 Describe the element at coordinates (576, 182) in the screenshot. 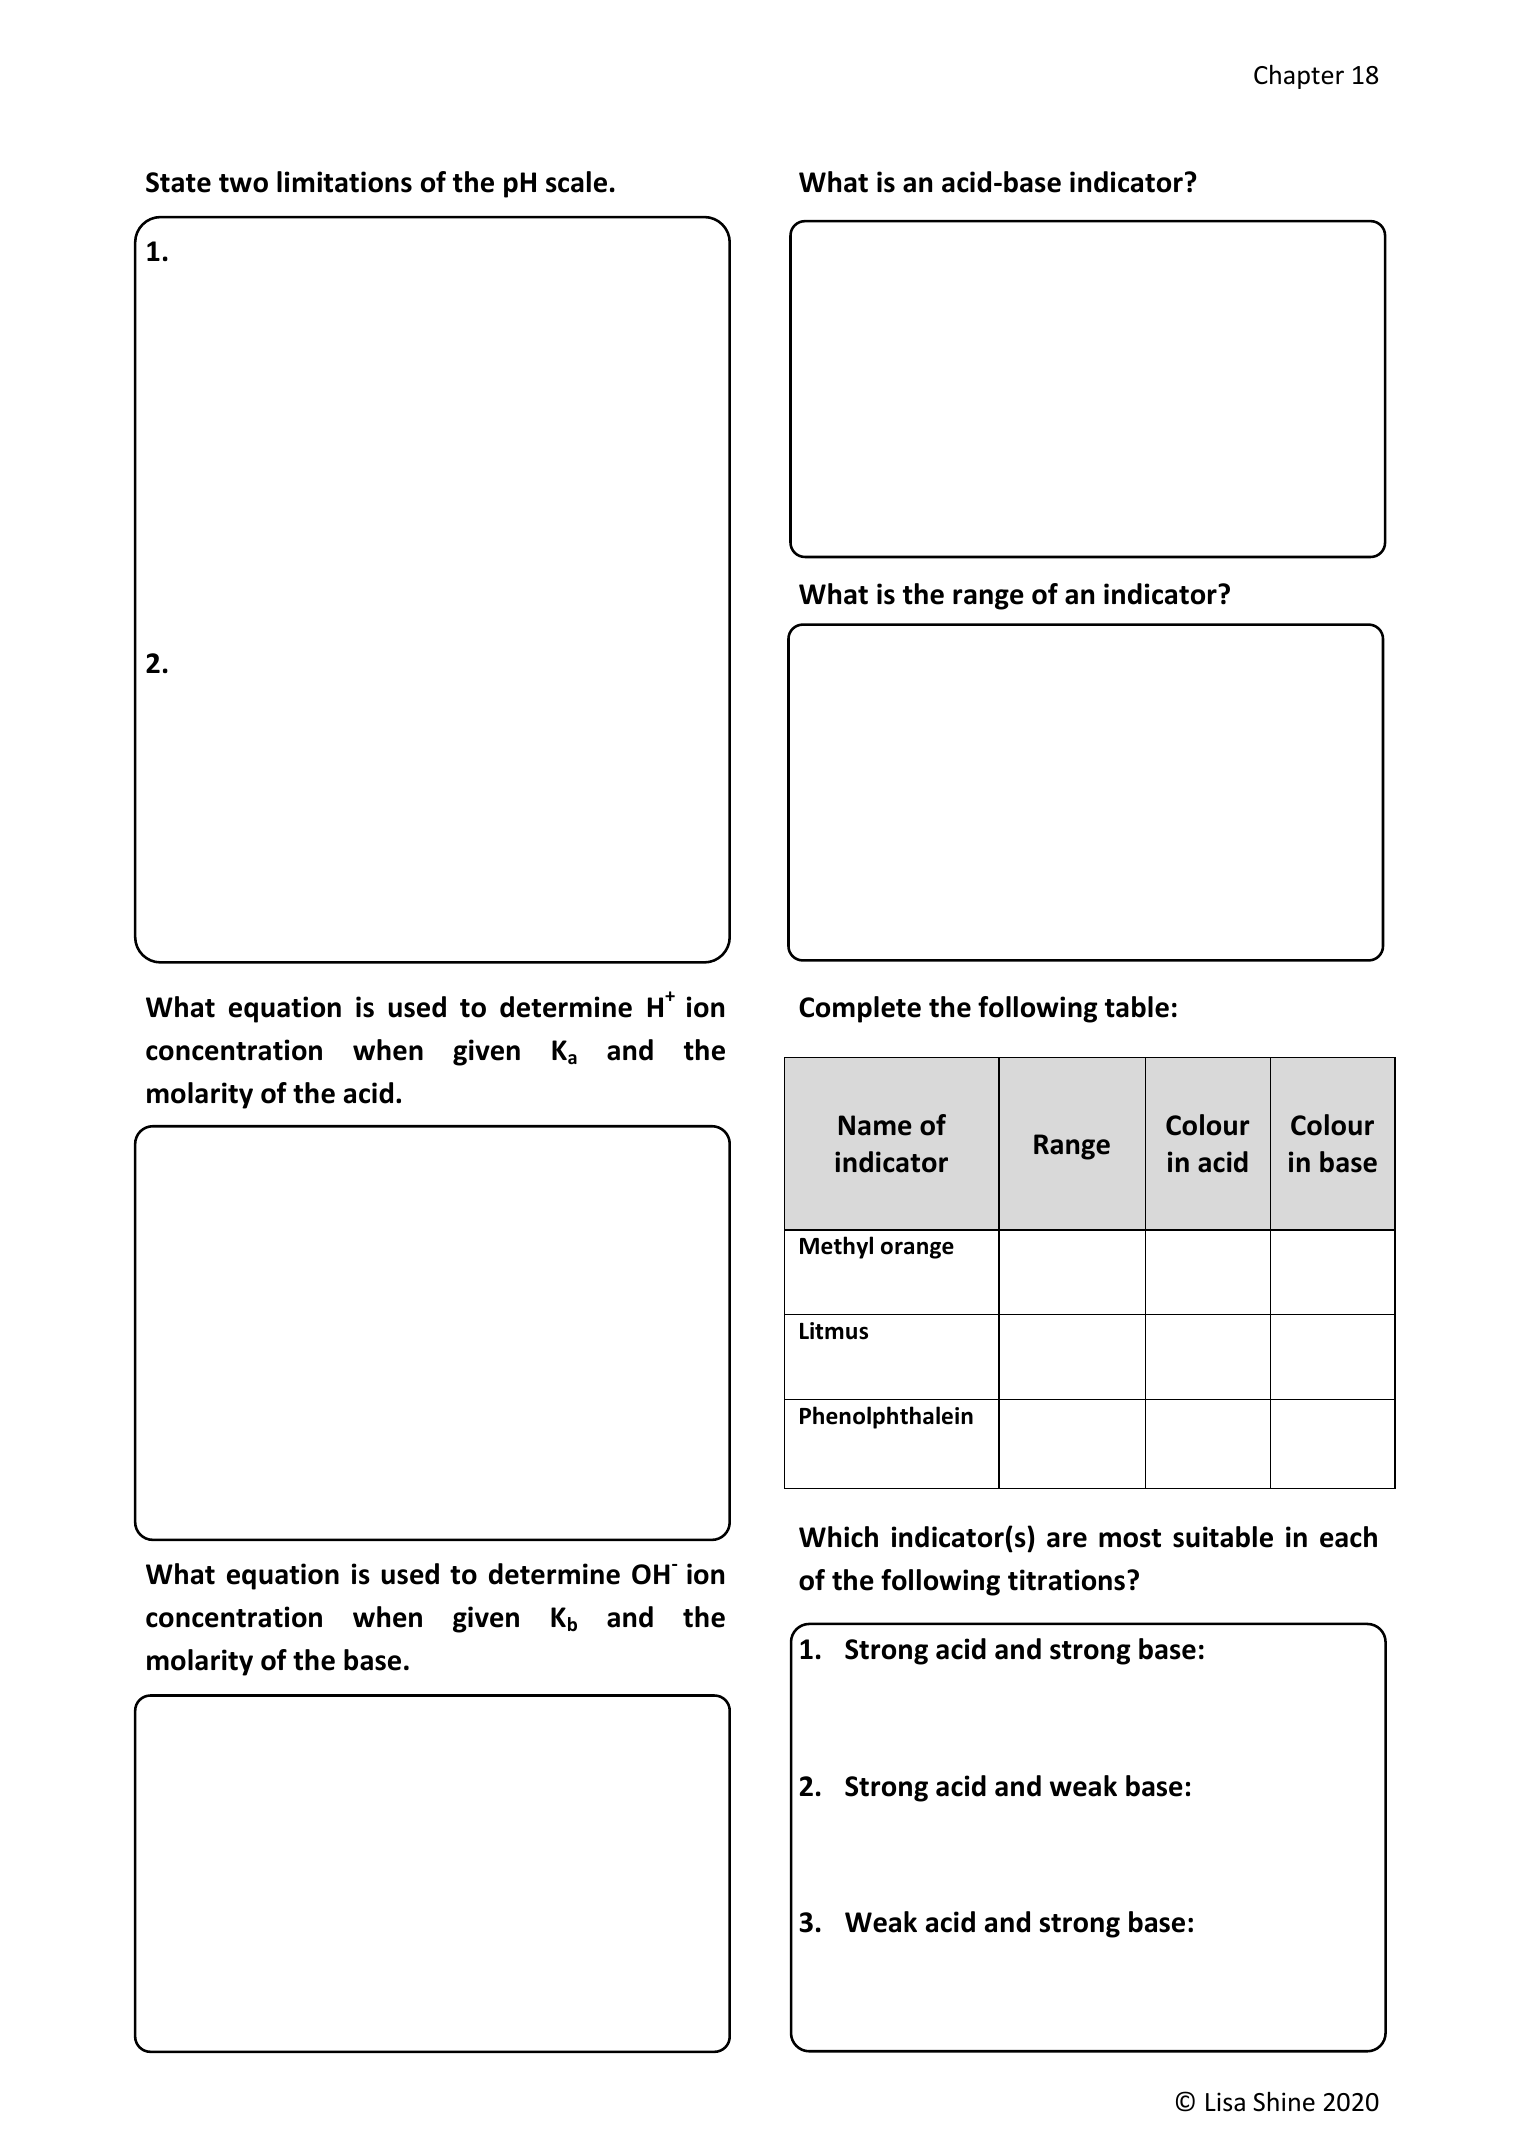

I see `scale` at that location.
